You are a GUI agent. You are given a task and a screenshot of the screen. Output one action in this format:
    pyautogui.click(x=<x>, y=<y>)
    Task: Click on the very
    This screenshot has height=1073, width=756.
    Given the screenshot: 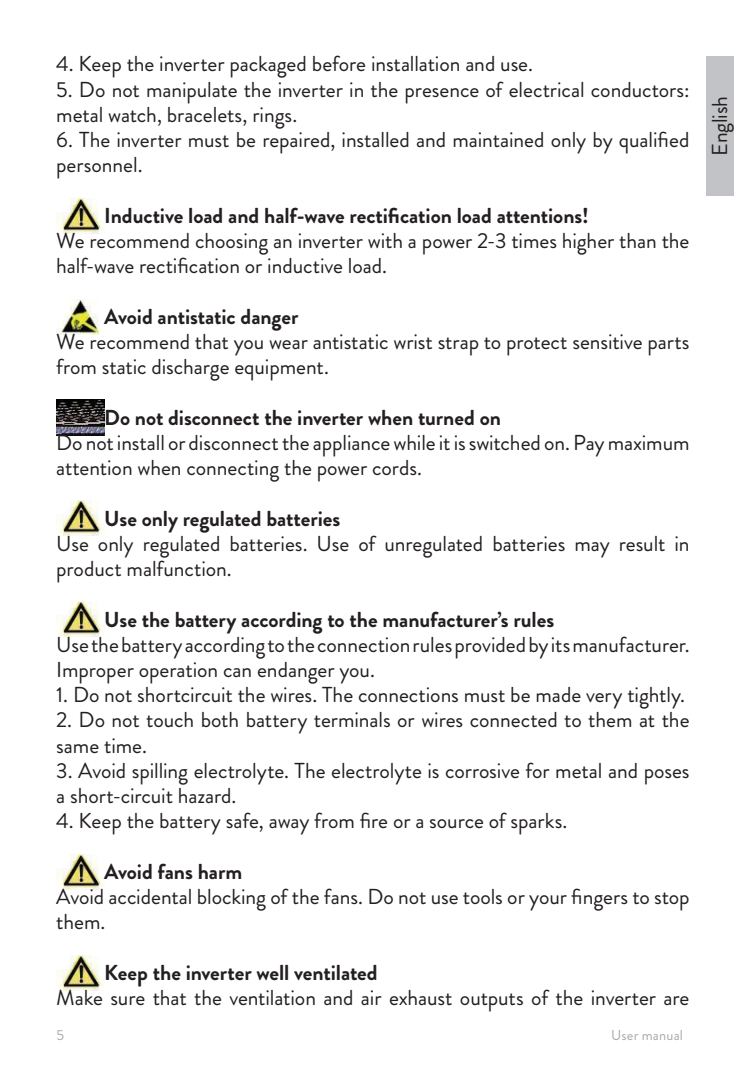 What is the action you would take?
    pyautogui.click(x=604, y=701)
